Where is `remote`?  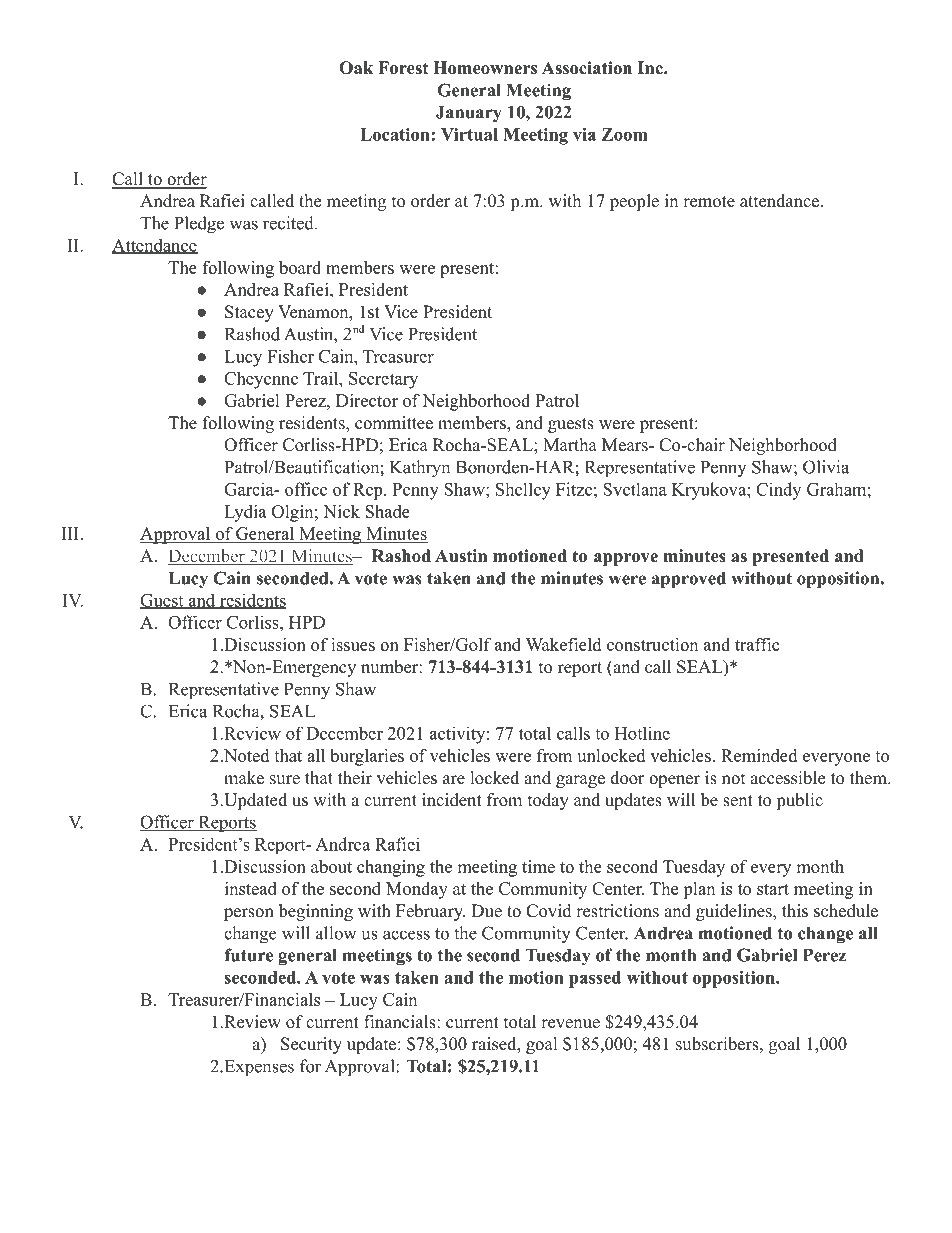
remote is located at coordinates (709, 202).
